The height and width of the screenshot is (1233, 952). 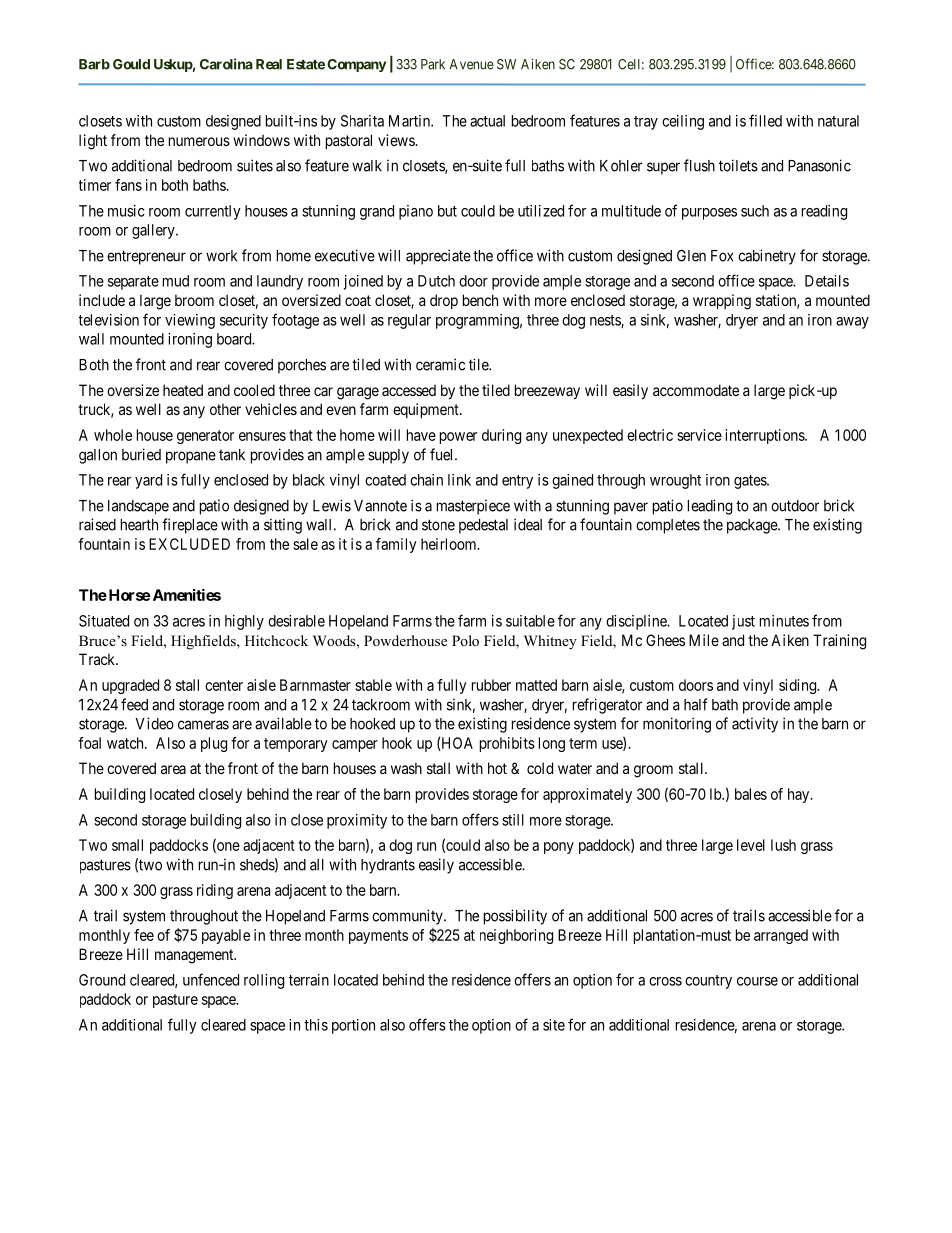 What do you see at coordinates (753, 526) in the screenshot?
I see `package` at bounding box center [753, 526].
